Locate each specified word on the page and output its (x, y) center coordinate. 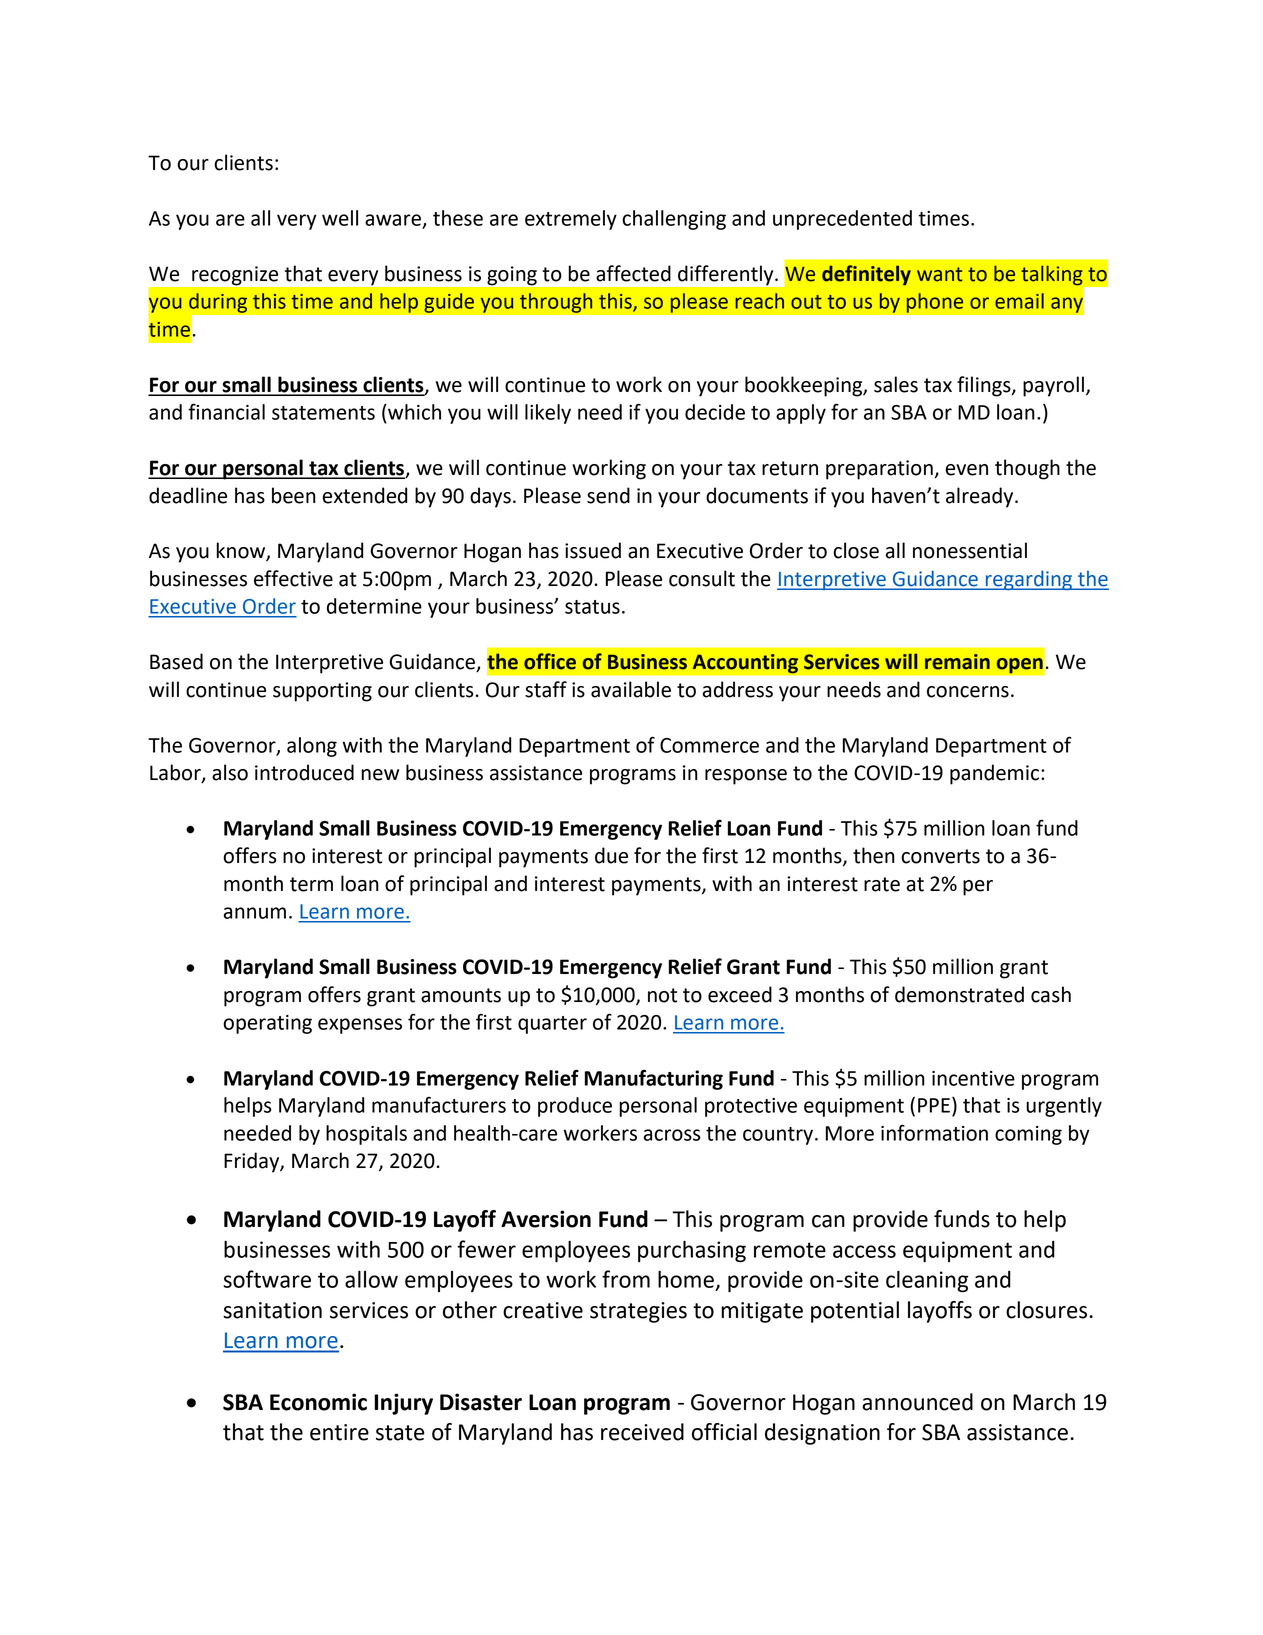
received (642, 1432)
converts (940, 856)
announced (917, 1402)
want (939, 274)
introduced (304, 772)
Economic (318, 1402)
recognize (235, 275)
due (611, 855)
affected (633, 273)
